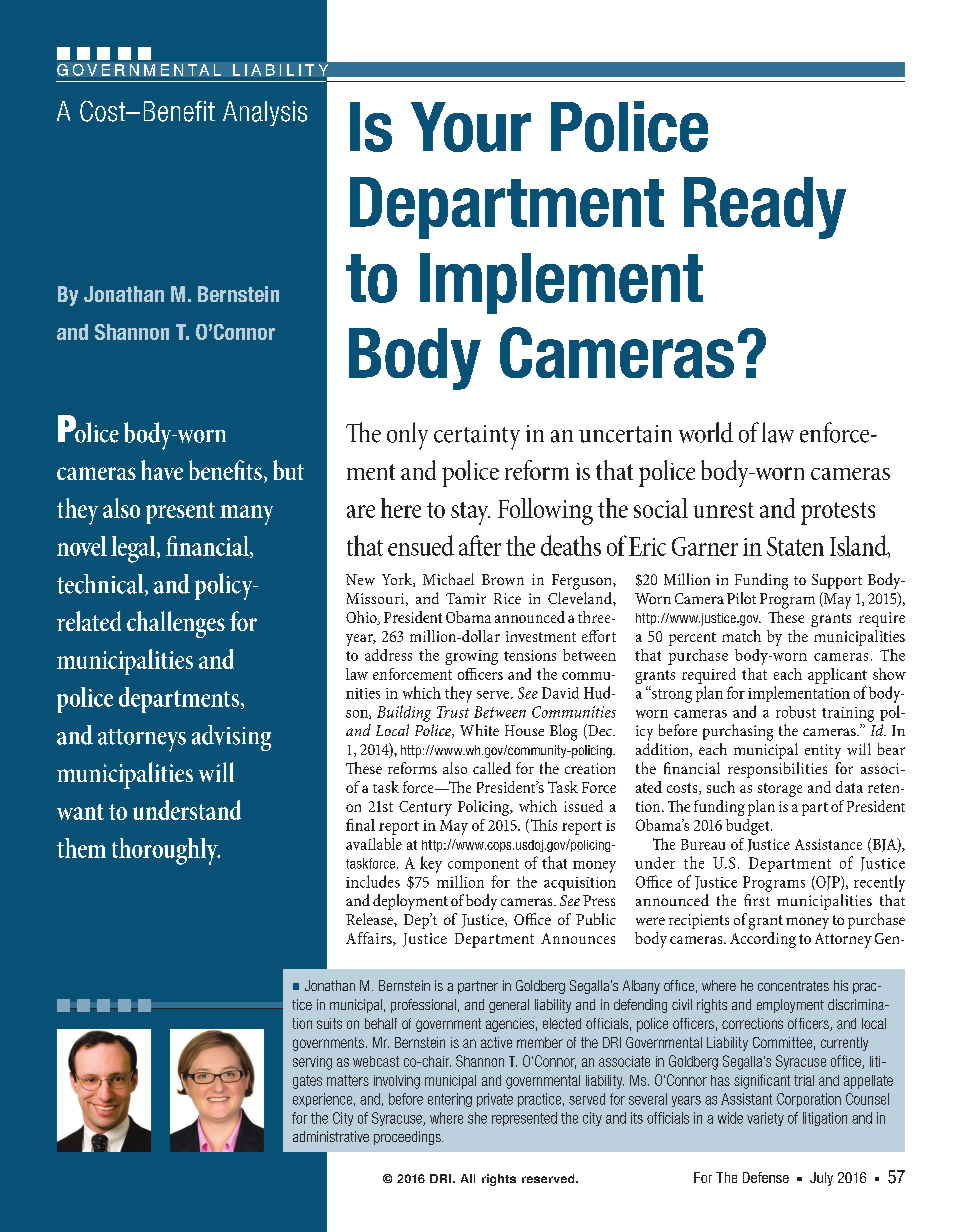 The height and width of the screenshot is (1232, 962). I want to click on administrative, so click(331, 1136).
